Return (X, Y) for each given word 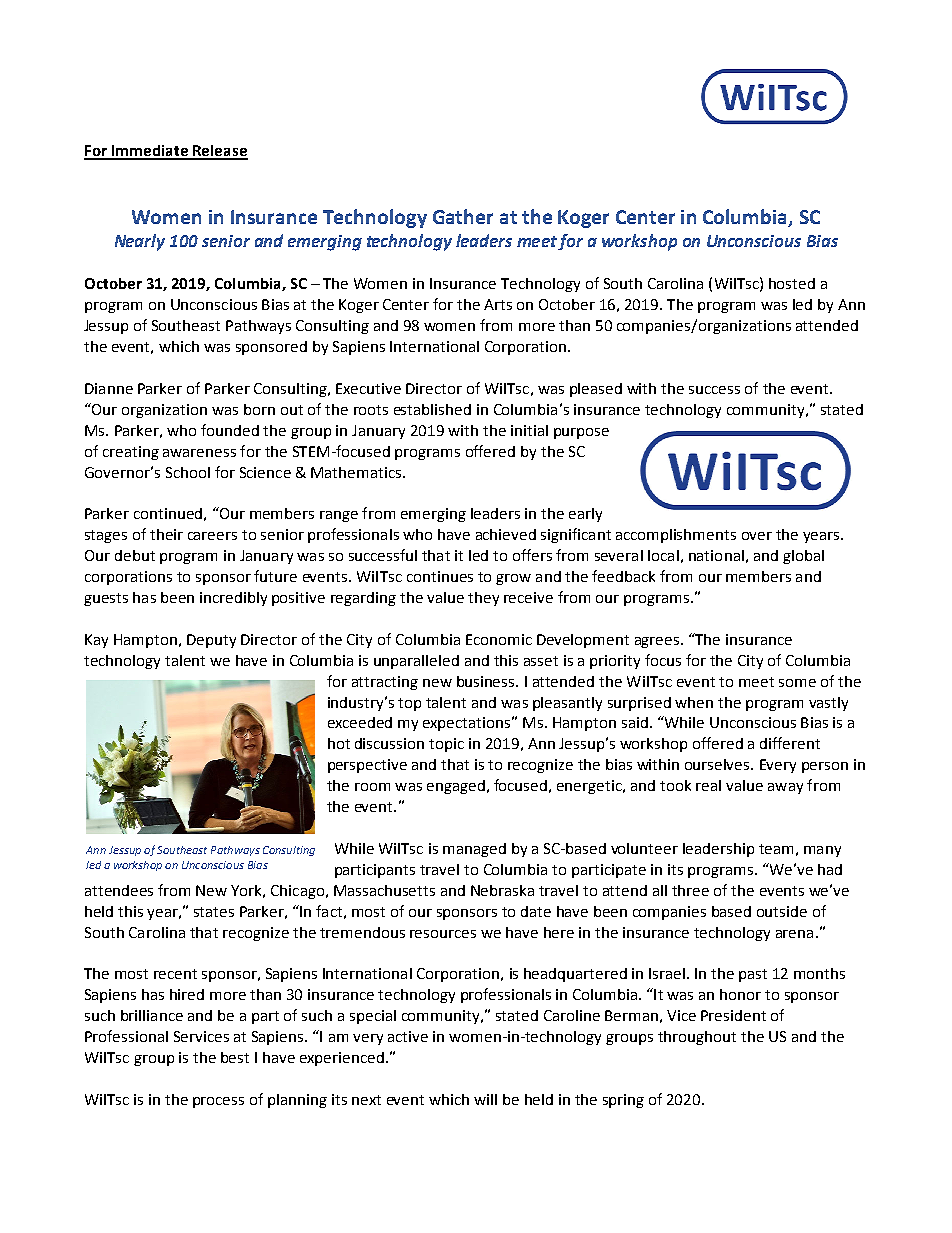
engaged (456, 787)
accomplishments (676, 536)
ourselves (718, 764)
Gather (463, 216)
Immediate (150, 152)
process (218, 1102)
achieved (506, 534)
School (188, 472)
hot (339, 743)
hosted (792, 283)
